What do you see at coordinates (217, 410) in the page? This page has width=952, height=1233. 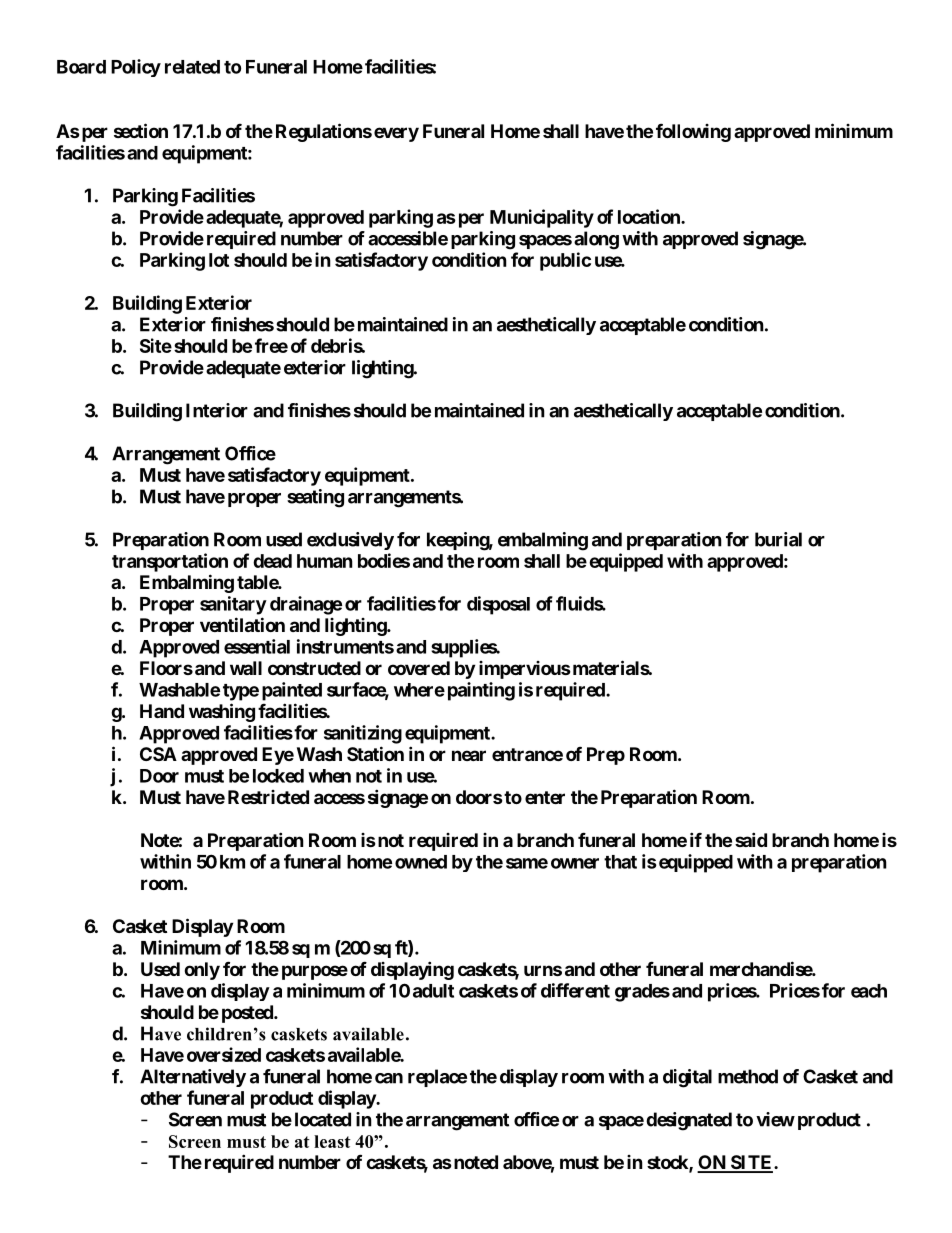 I see `Interior` at bounding box center [217, 410].
